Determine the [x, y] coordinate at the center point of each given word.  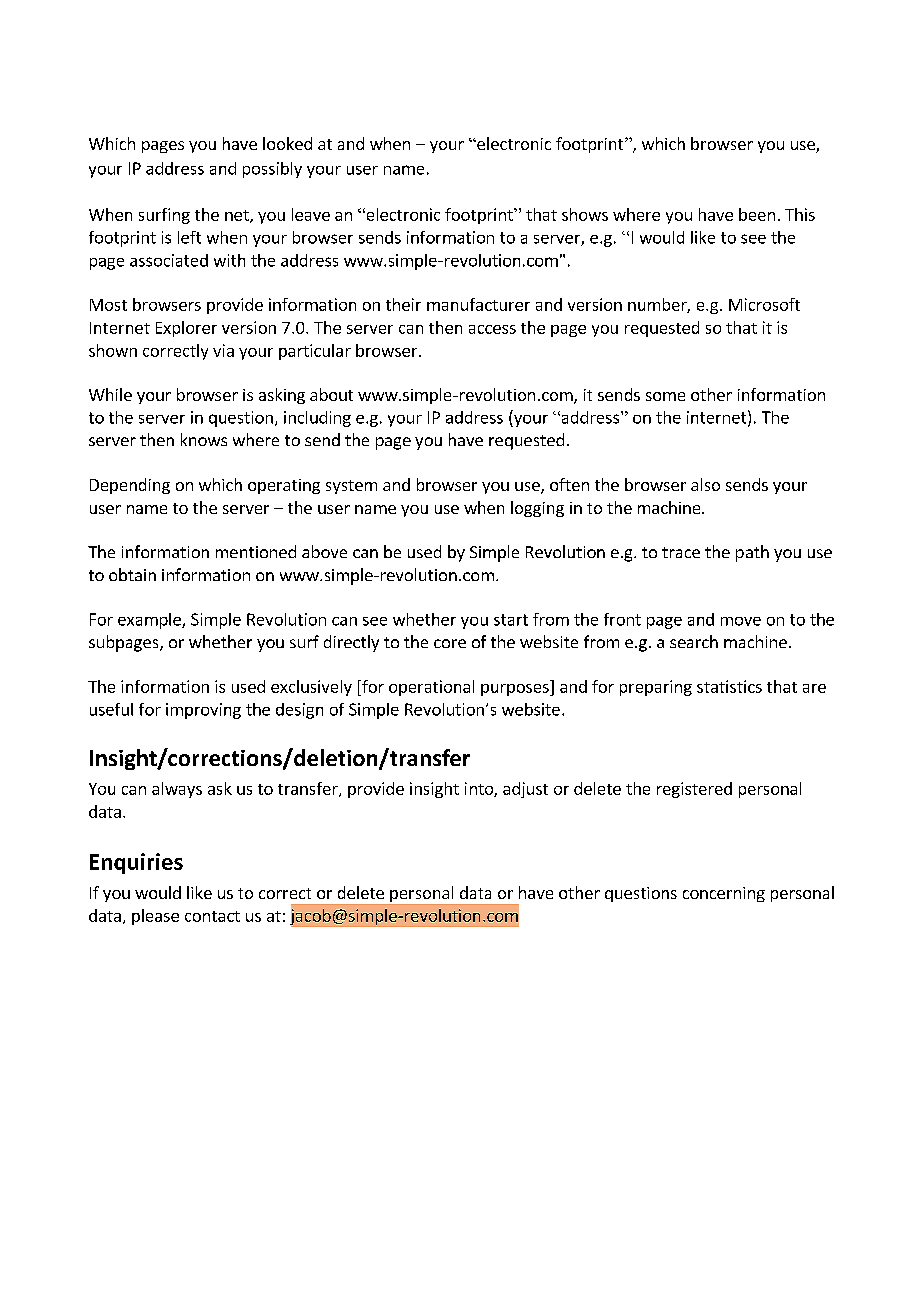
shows [585, 214]
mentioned [256, 551]
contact [212, 916]
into [480, 789]
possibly [272, 170]
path [752, 553]
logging [537, 509]
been [757, 214]
